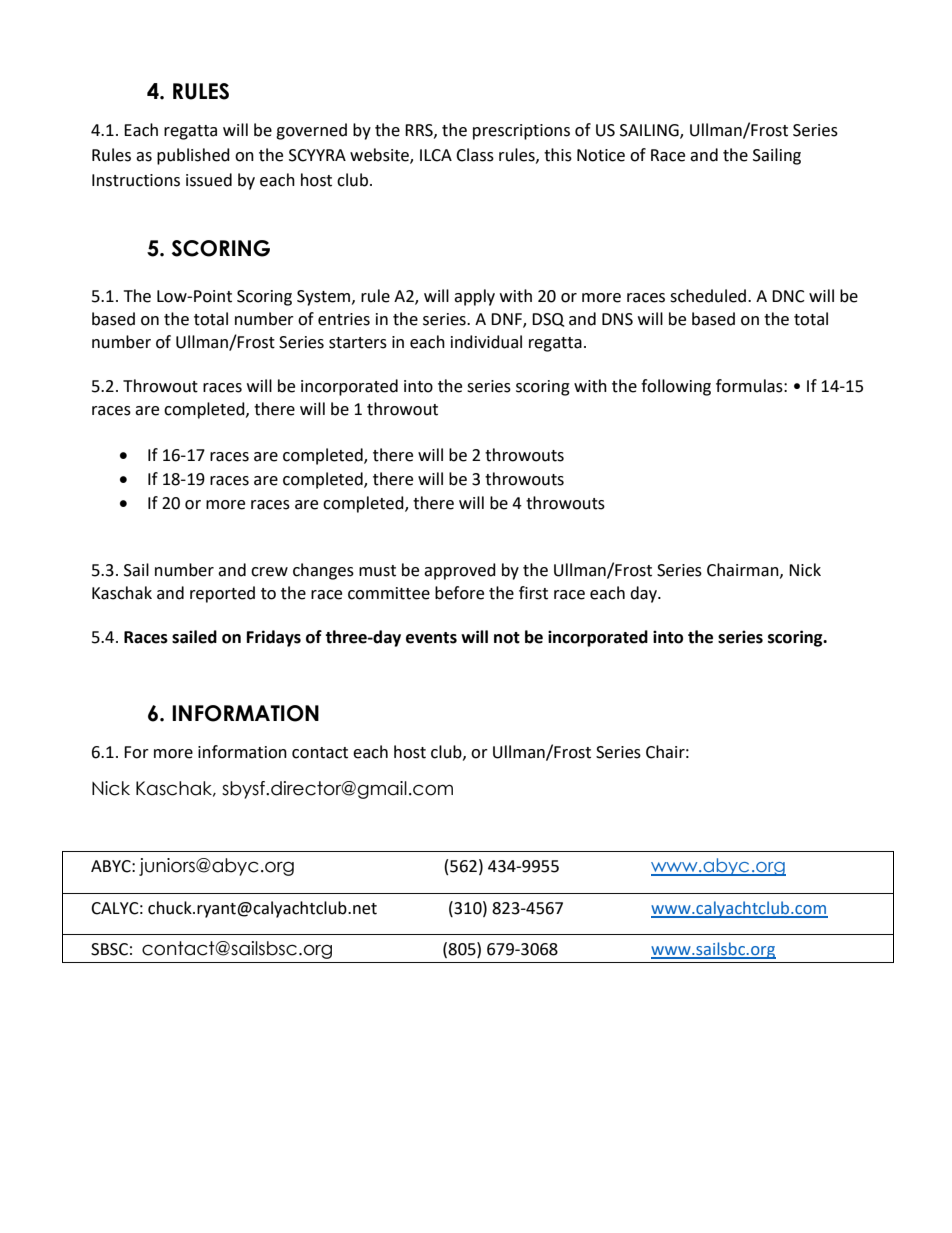  Describe the element at coordinates (601, 155) in the screenshot. I see `Notice` at that location.
